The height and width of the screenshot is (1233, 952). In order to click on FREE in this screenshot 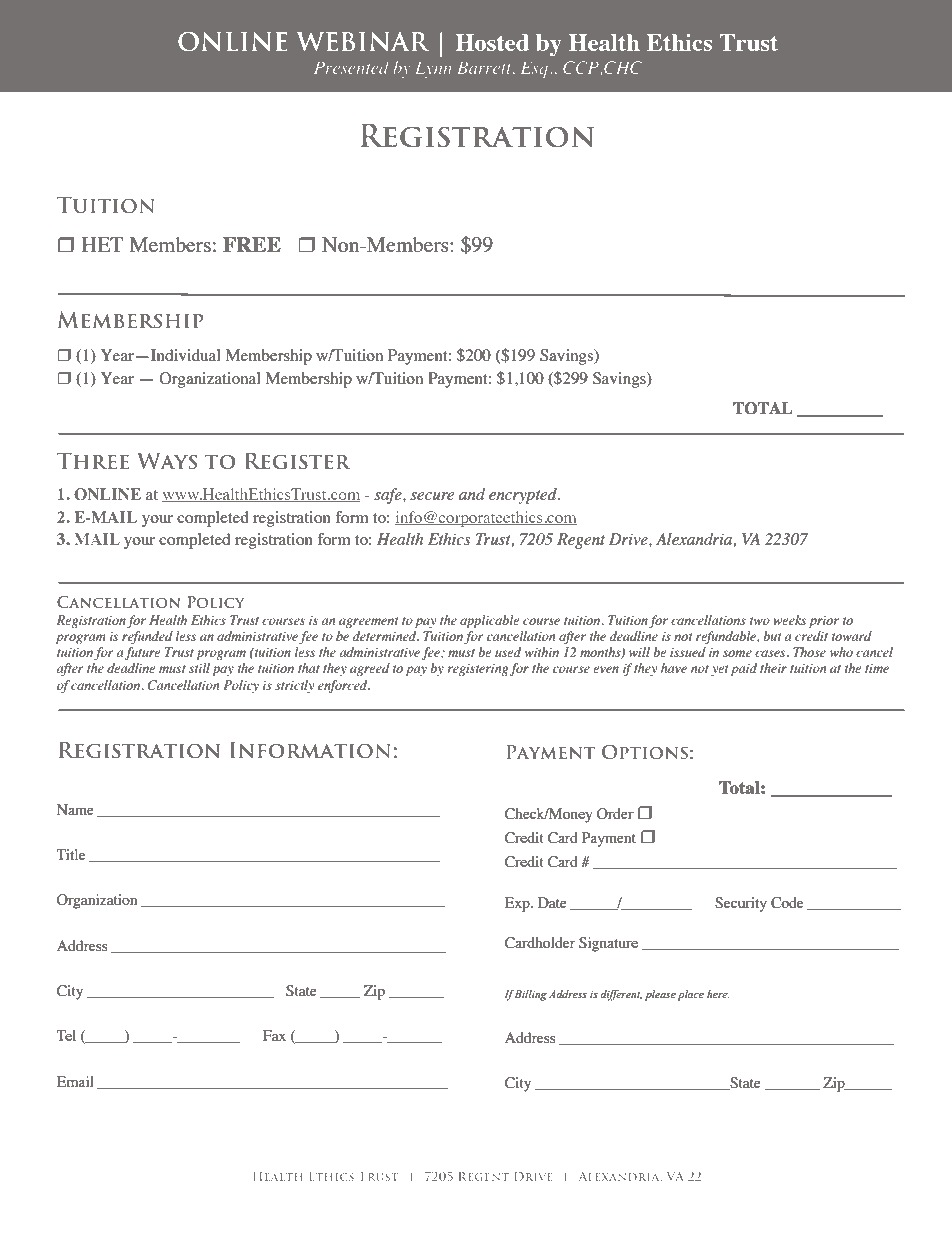, I will do `click(252, 244)`.
